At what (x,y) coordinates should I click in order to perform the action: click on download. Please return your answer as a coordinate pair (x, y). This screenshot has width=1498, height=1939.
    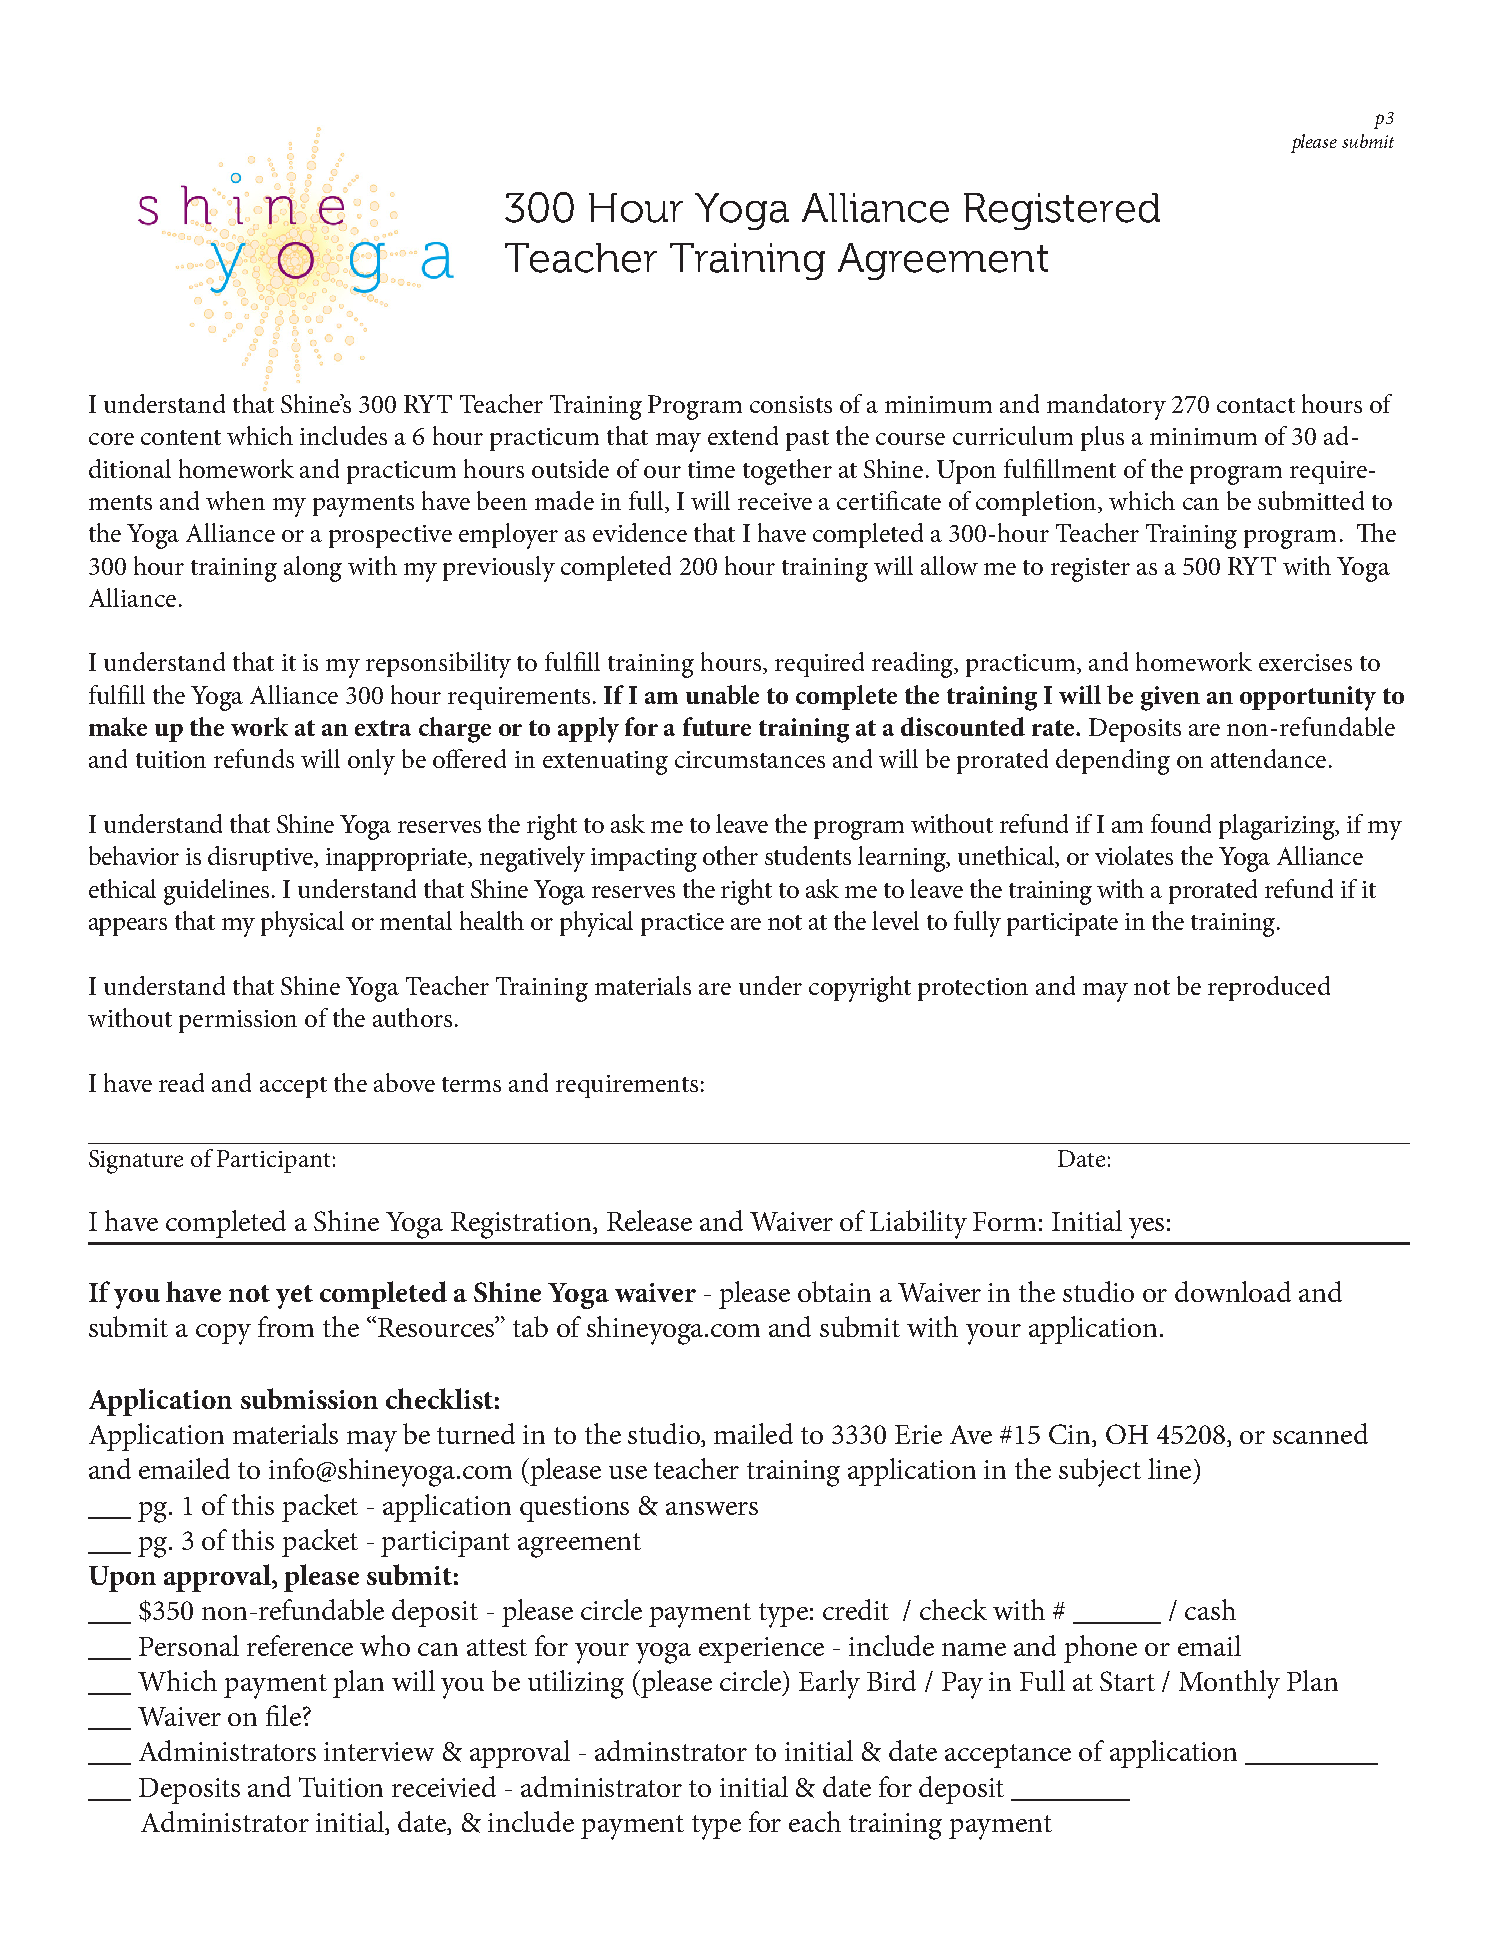
    Looking at the image, I should click on (1233, 1291).
